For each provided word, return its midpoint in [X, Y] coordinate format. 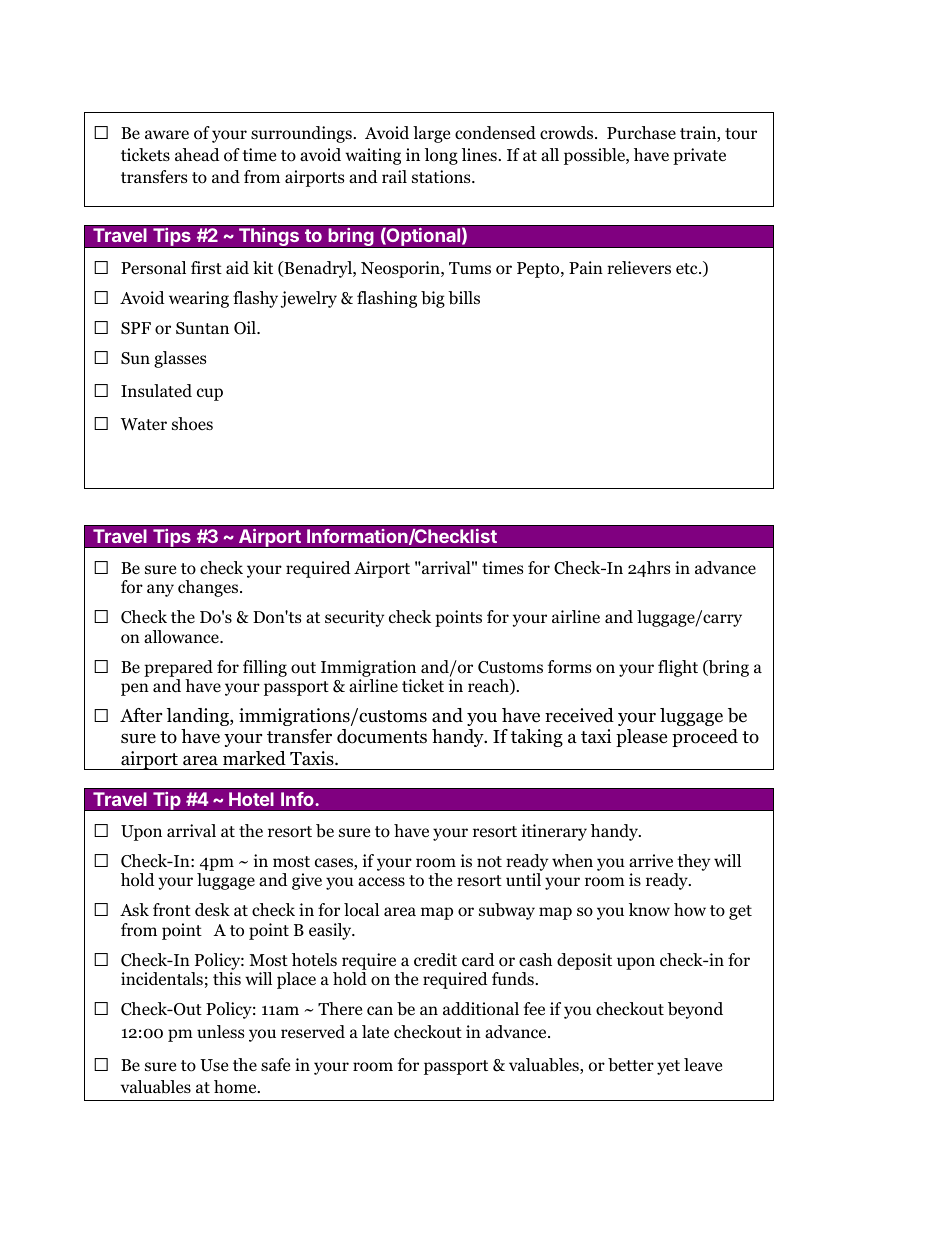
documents [382, 736]
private [699, 156]
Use [214, 1065]
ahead [197, 154]
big [433, 299]
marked [254, 758]
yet [668, 1067]
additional [481, 1009]
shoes [192, 424]
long [441, 156]
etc [688, 268]
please [641, 738]
